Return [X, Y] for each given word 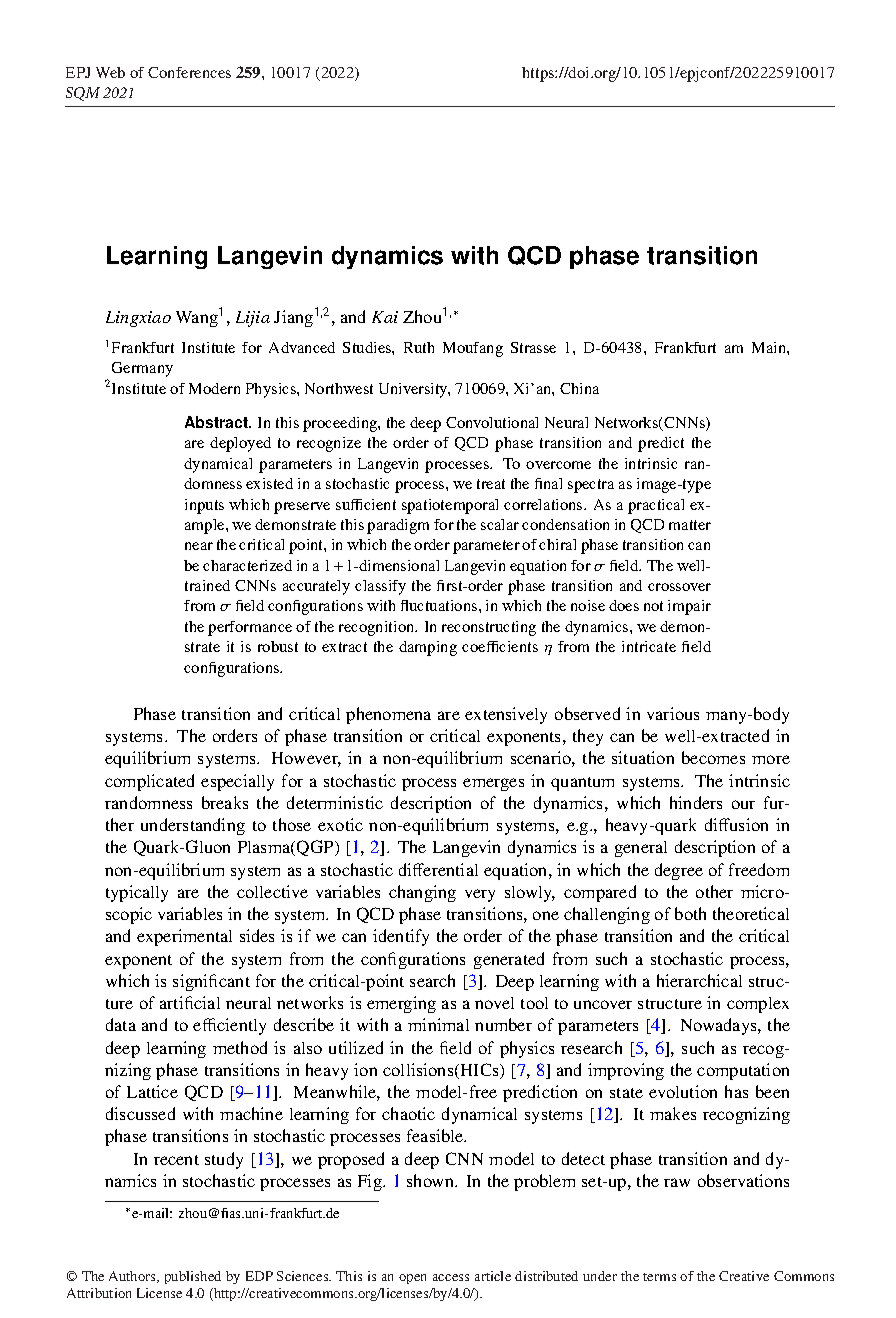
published [193, 1277]
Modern [214, 388]
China [579, 388]
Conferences [189, 72]
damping [428, 648]
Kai [385, 317]
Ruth [419, 347]
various [673, 713]
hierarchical [699, 980]
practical [656, 506]
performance [250, 628]
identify [401, 937]
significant [211, 982]
